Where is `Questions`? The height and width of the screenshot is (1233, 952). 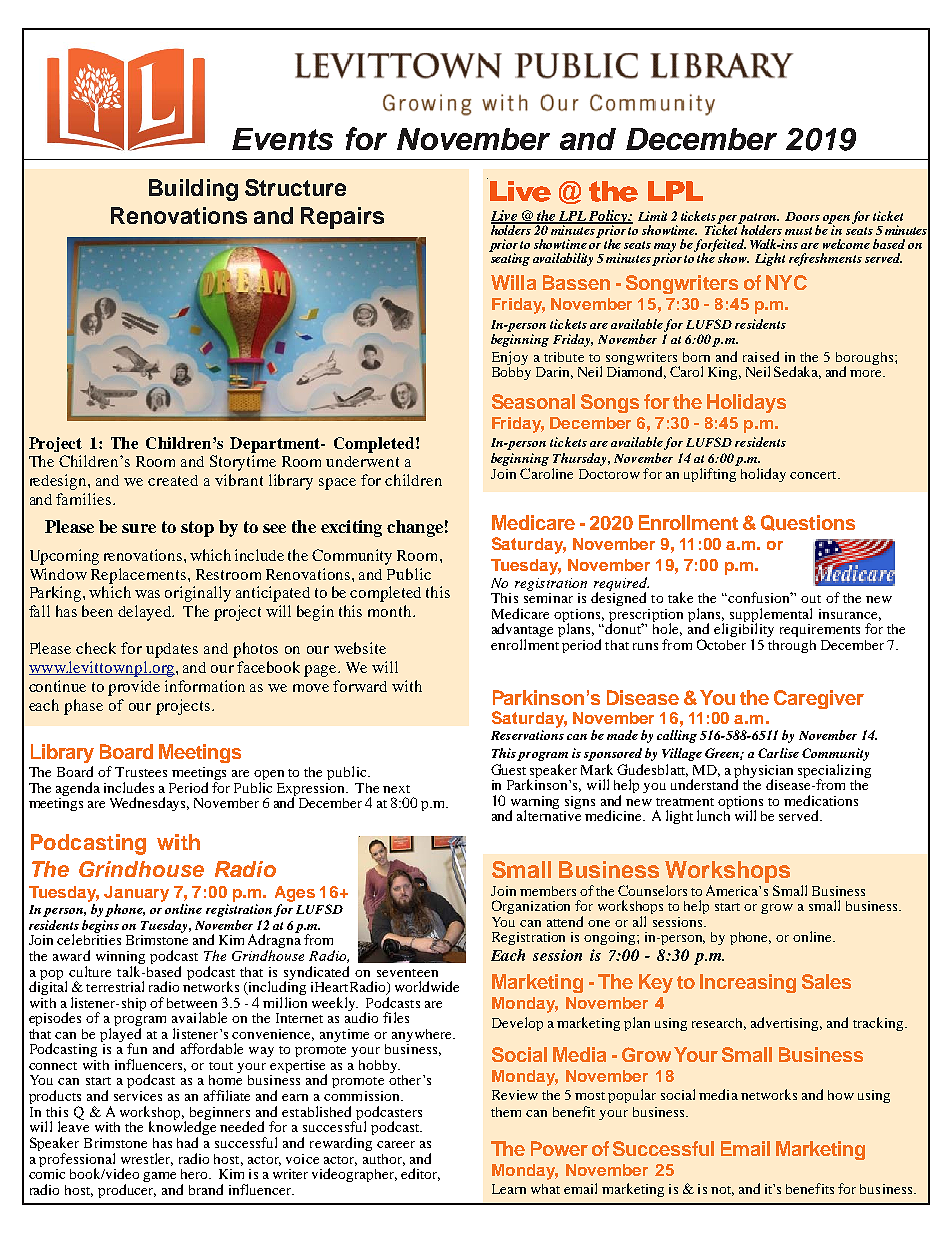 Questions is located at coordinates (808, 523).
